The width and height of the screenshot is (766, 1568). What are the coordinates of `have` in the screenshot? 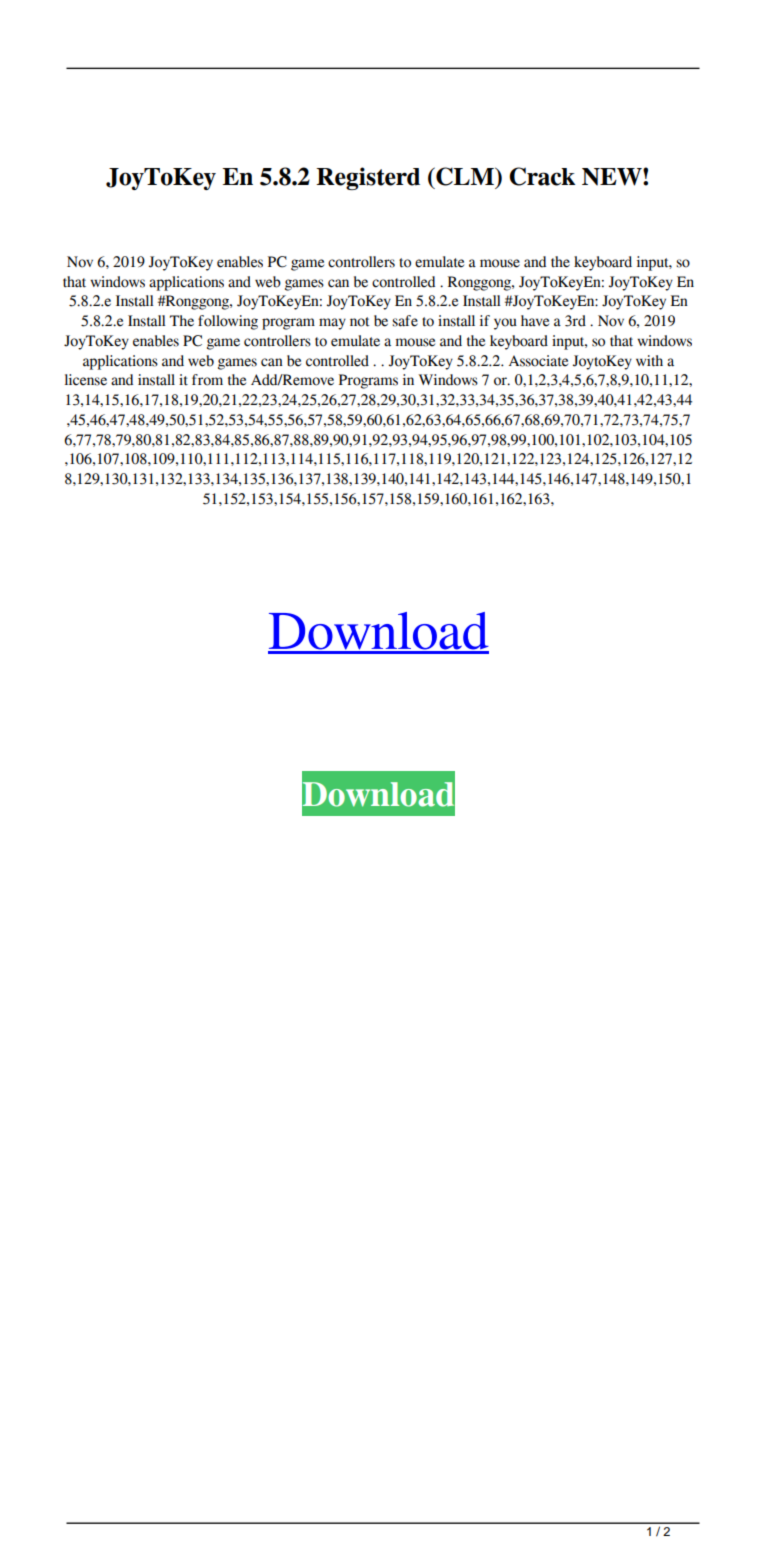 It's located at (535, 321).
